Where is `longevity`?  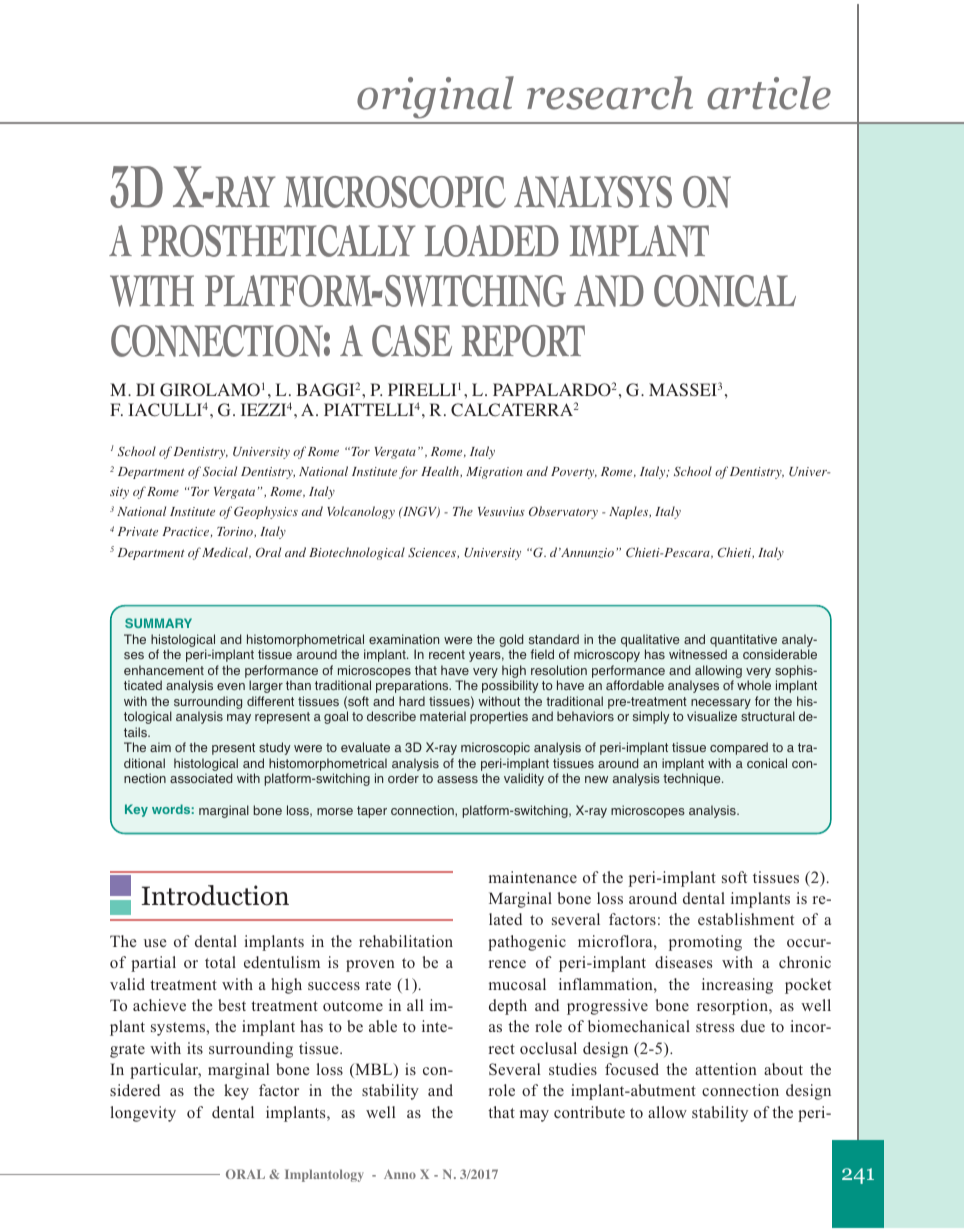 longevity is located at coordinates (143, 1114).
